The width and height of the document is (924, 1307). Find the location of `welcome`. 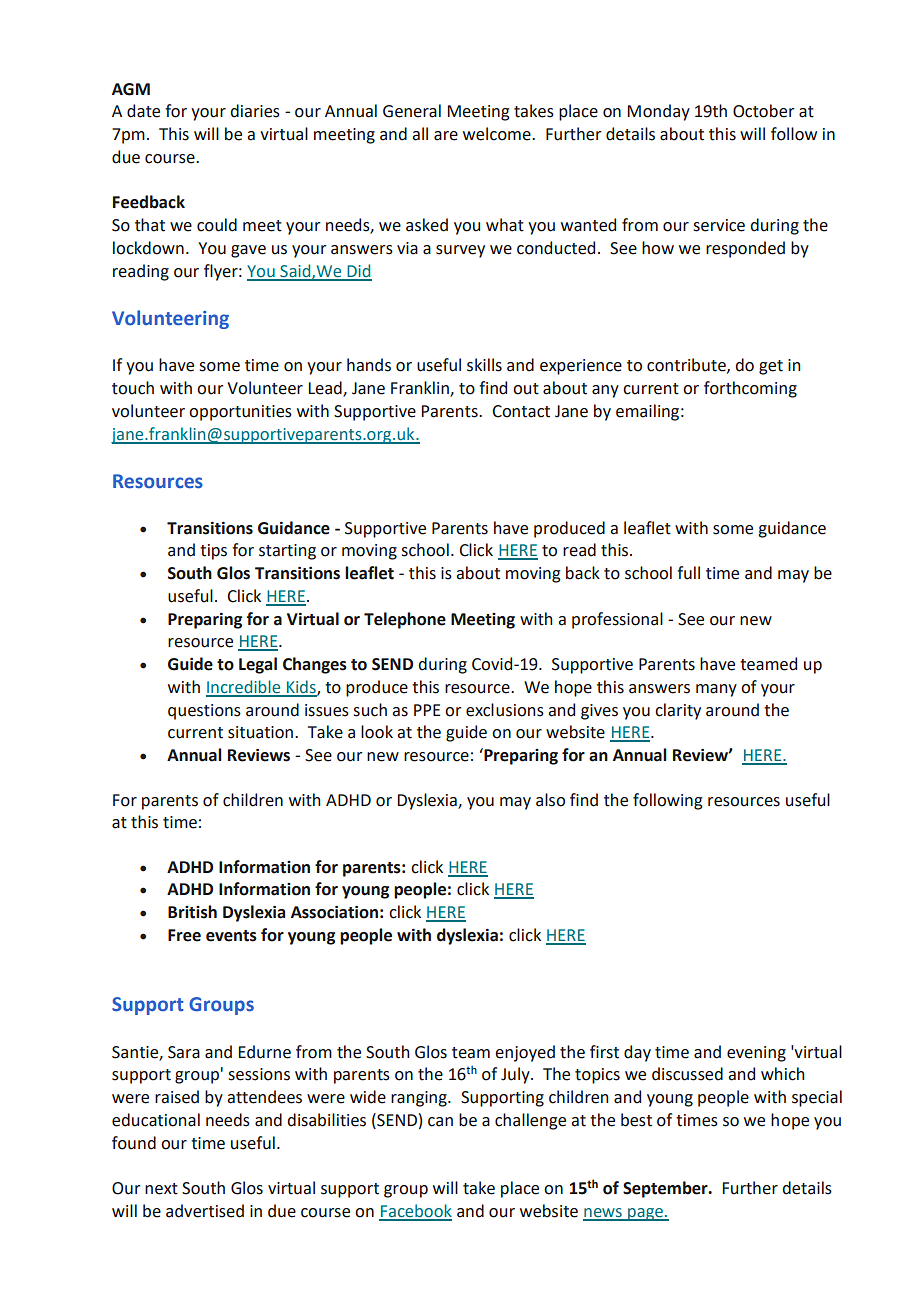

welcome is located at coordinates (498, 134).
